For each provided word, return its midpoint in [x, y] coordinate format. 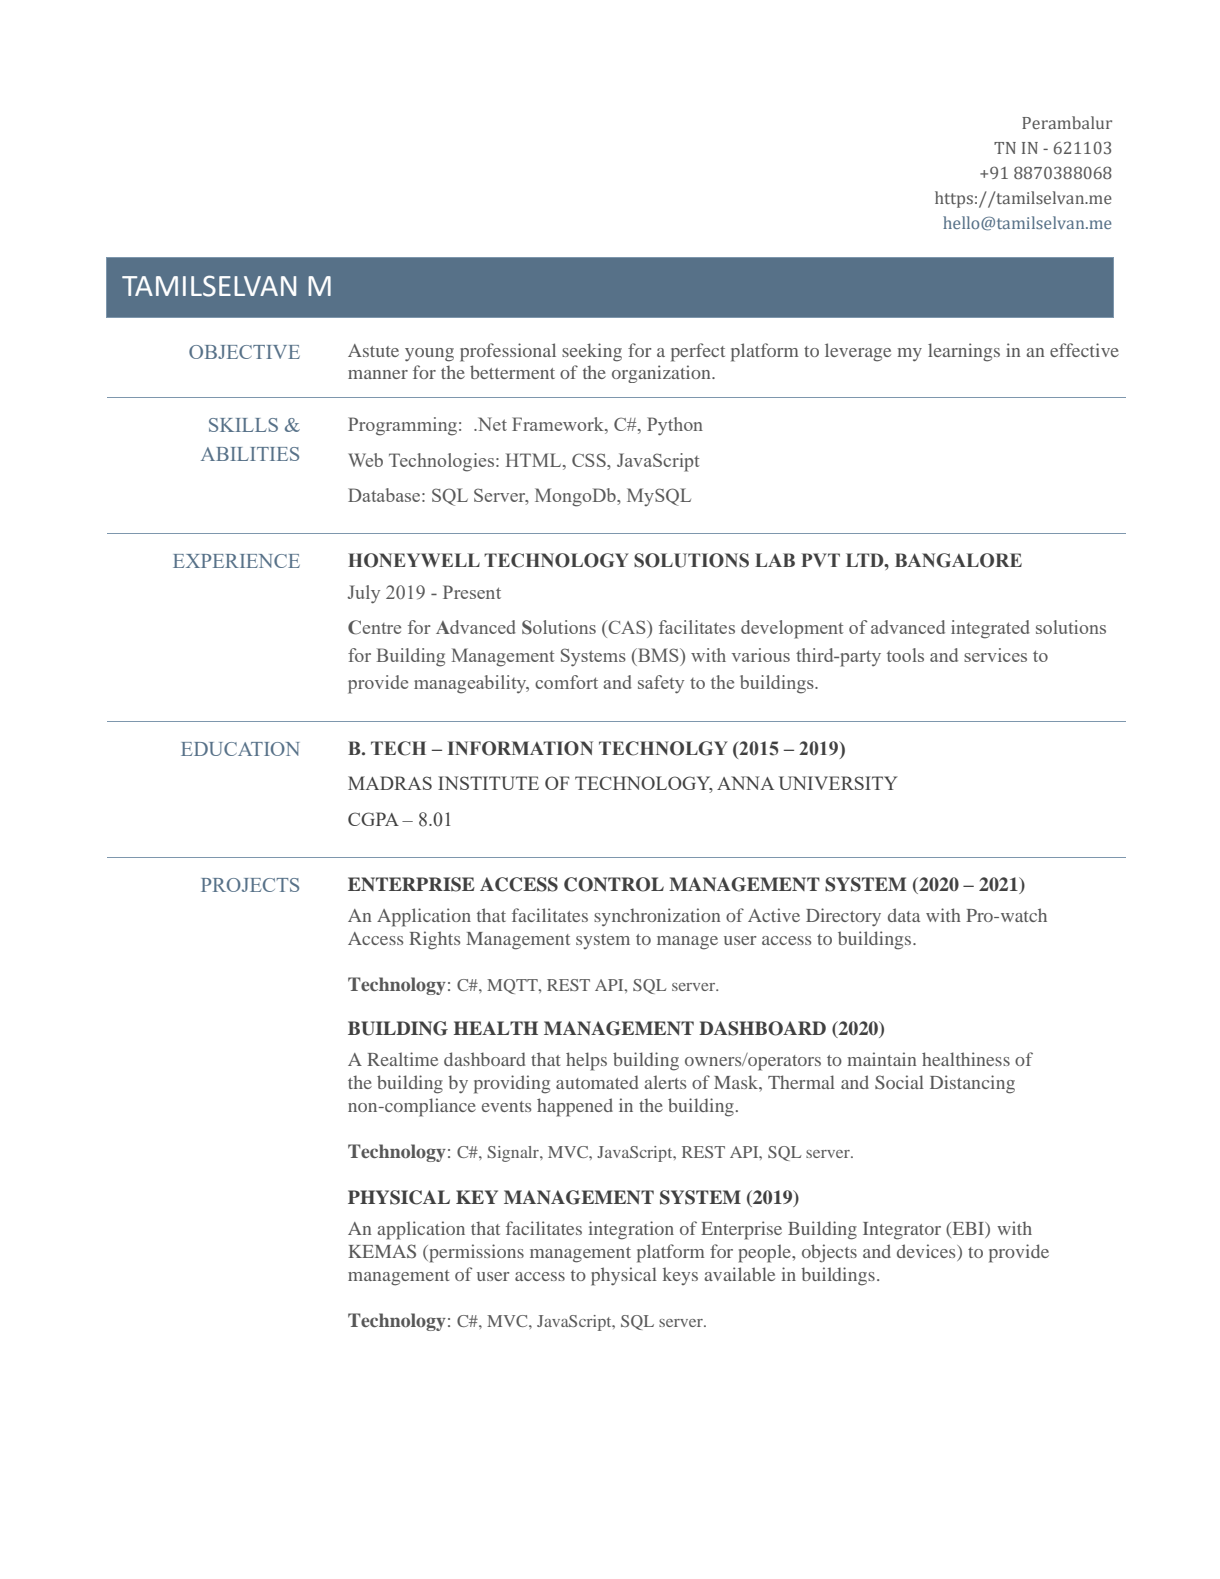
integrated [990, 629]
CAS [627, 627]
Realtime [402, 1059]
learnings [964, 352]
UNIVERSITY [838, 783]
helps [586, 1061]
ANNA [745, 783]
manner [378, 374]
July [363, 594]
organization [662, 374]
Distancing [972, 1084]
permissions [475, 1253]
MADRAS [390, 783]
